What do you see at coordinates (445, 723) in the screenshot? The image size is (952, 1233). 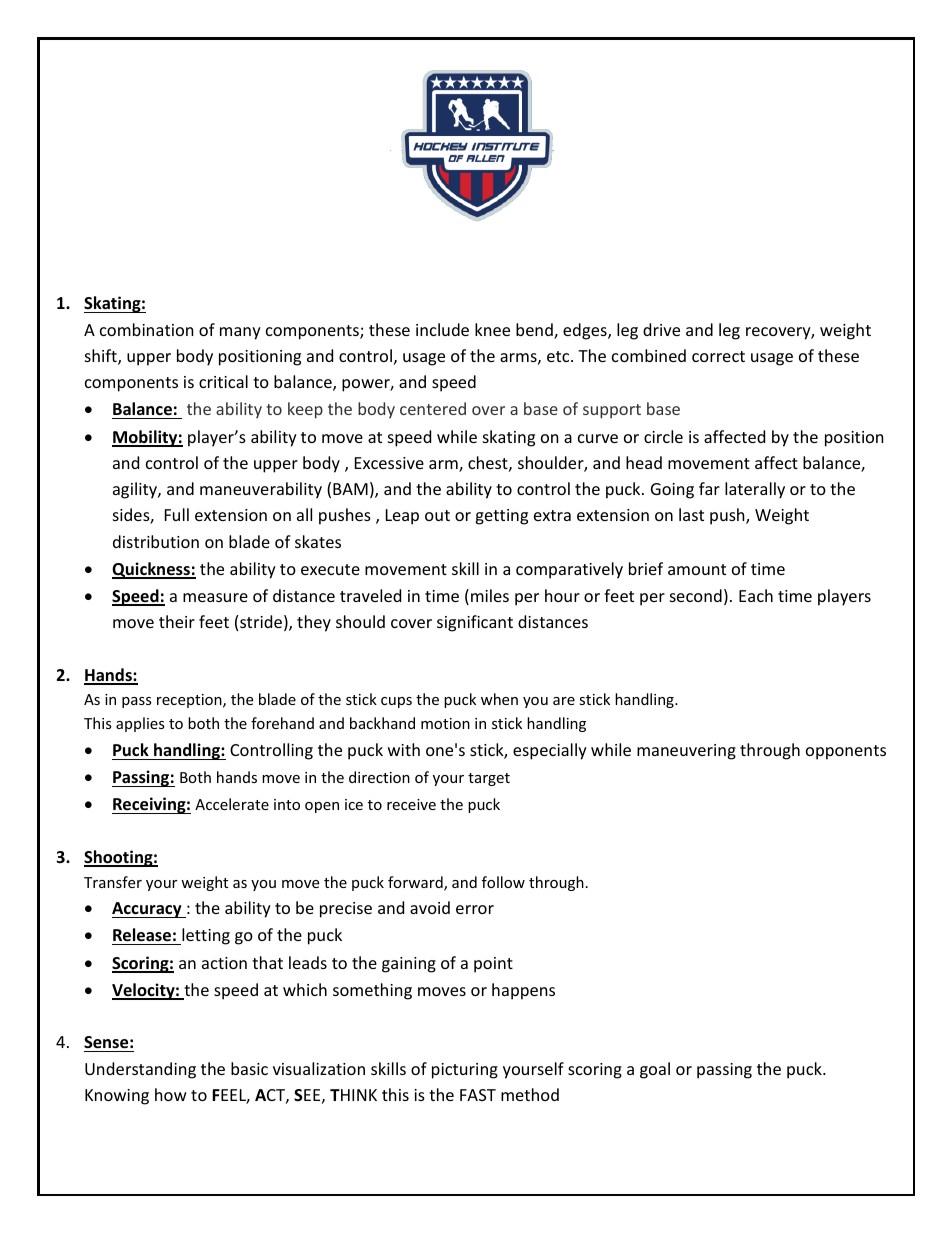 I see `motion` at bounding box center [445, 723].
